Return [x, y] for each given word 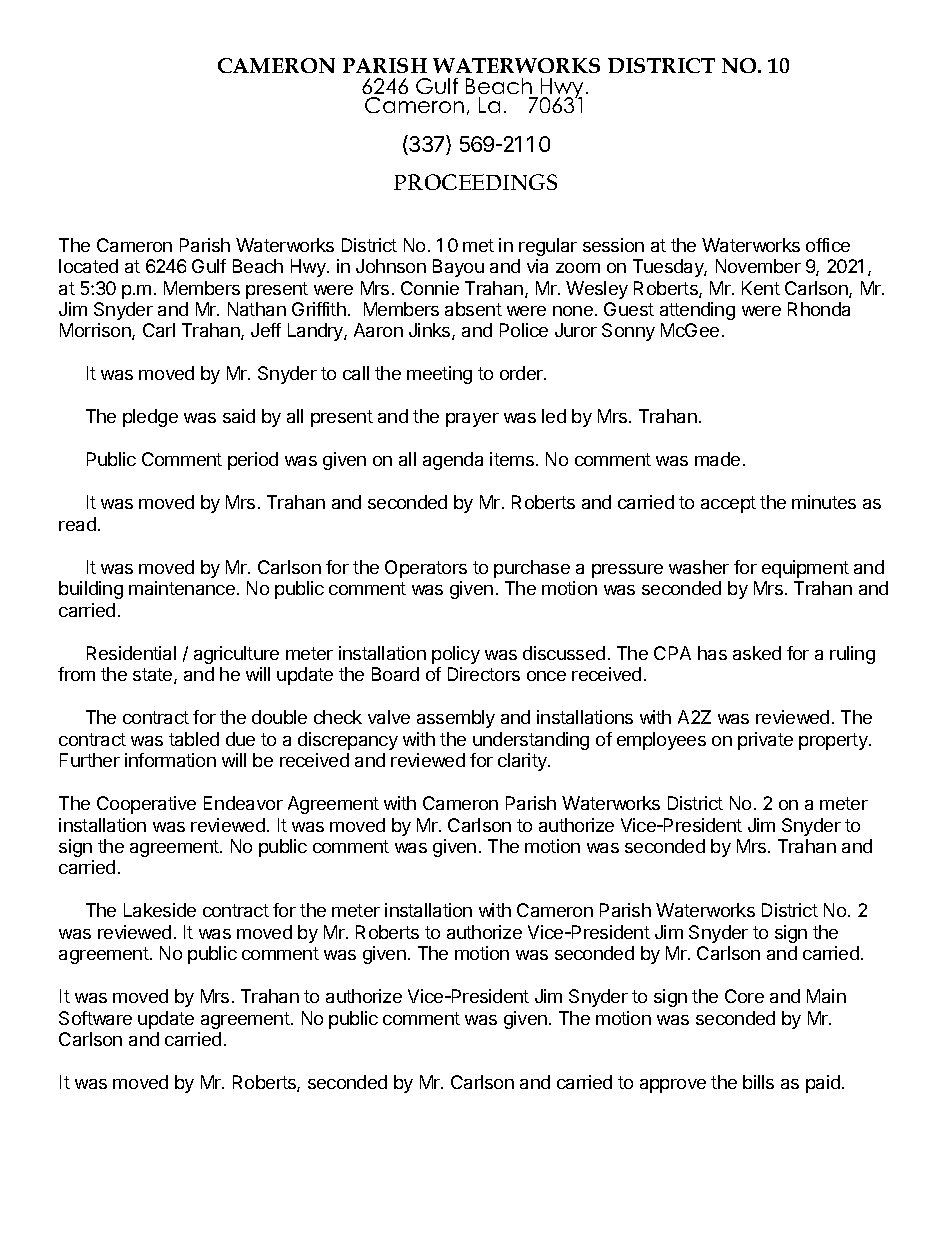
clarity [523, 762]
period [253, 461]
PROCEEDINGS [475, 182]
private [765, 741]
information [170, 760]
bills [758, 1082]
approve [673, 1086]
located [88, 266]
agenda [453, 461]
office [828, 245]
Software [95, 1018]
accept [728, 504]
